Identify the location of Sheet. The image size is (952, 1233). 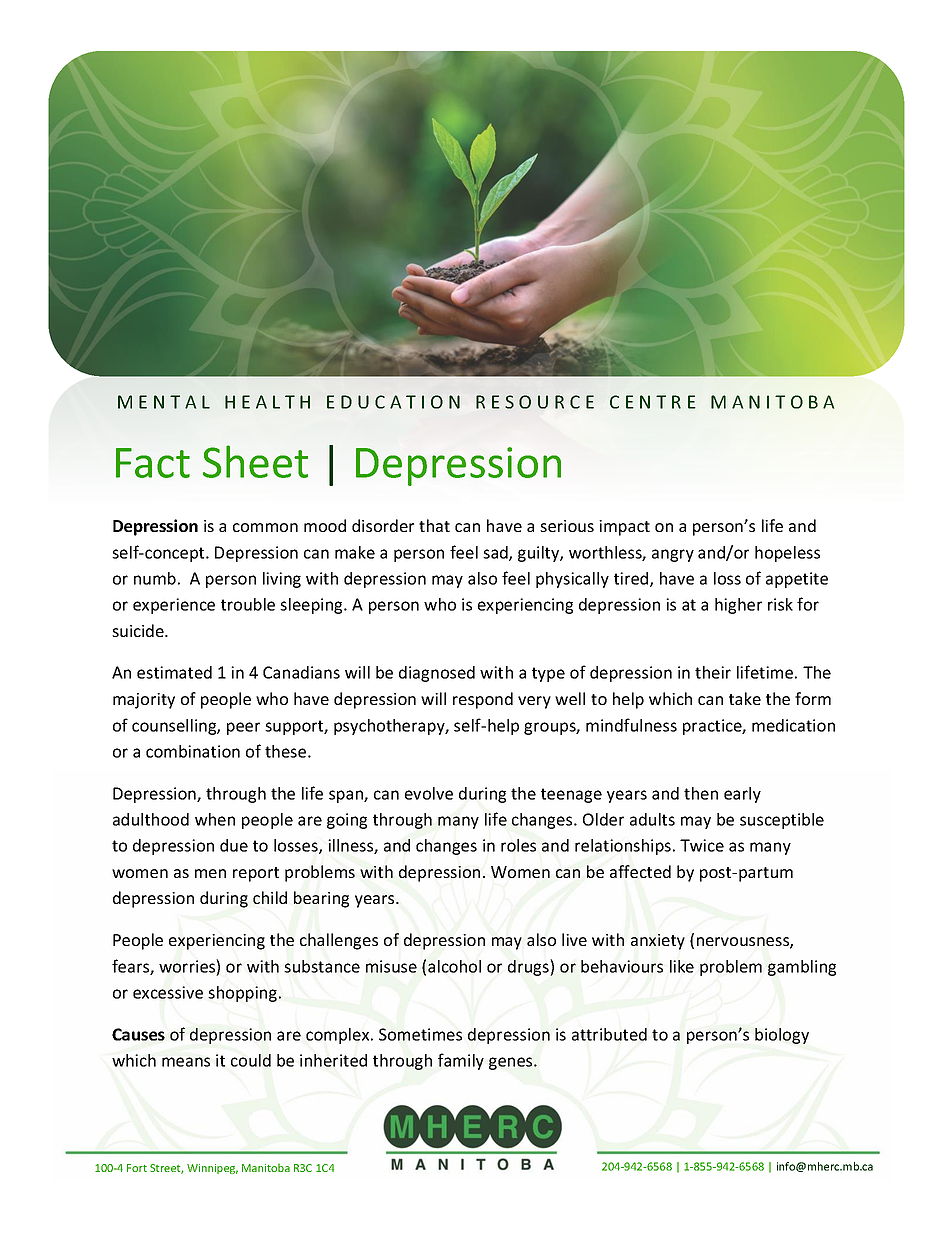
(255, 461).
